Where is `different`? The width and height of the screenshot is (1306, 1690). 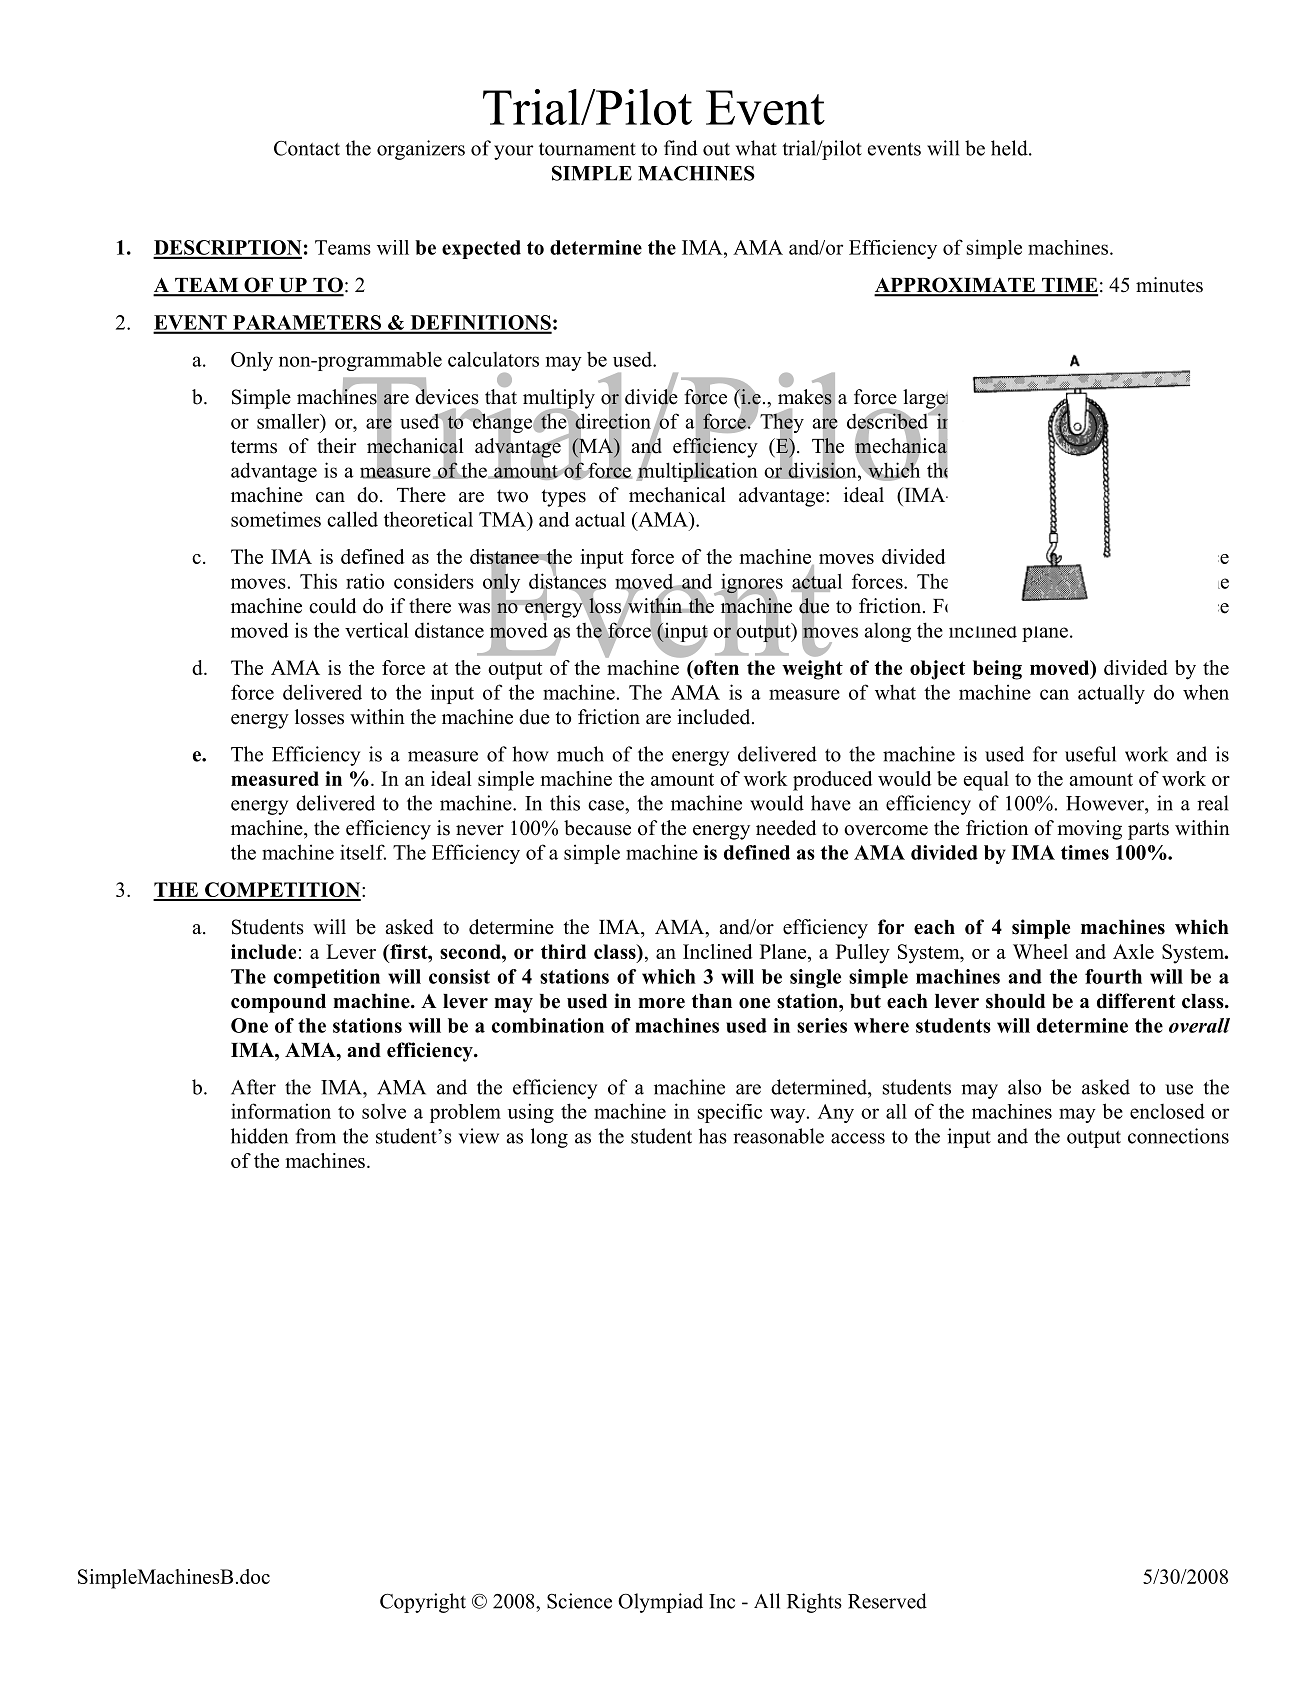
different is located at coordinates (1136, 1001).
